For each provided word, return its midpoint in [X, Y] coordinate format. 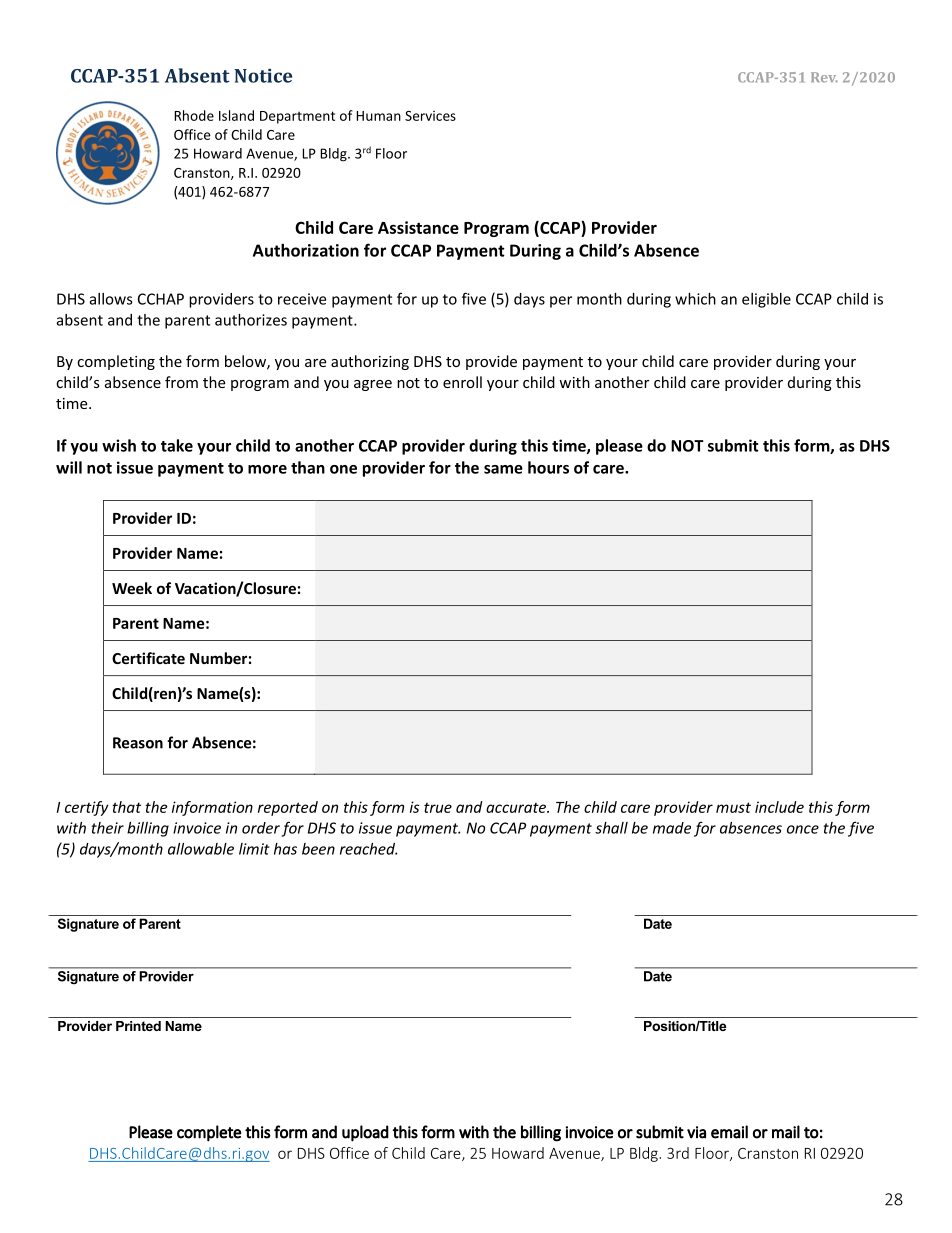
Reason [138, 743]
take [177, 445]
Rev [824, 77]
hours [548, 467]
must [733, 807]
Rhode [194, 115]
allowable [201, 849]
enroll [462, 382]
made [672, 828]
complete [209, 1133]
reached [369, 849]
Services [430, 116]
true [438, 808]
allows [111, 299]
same [503, 469]
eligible [766, 300]
